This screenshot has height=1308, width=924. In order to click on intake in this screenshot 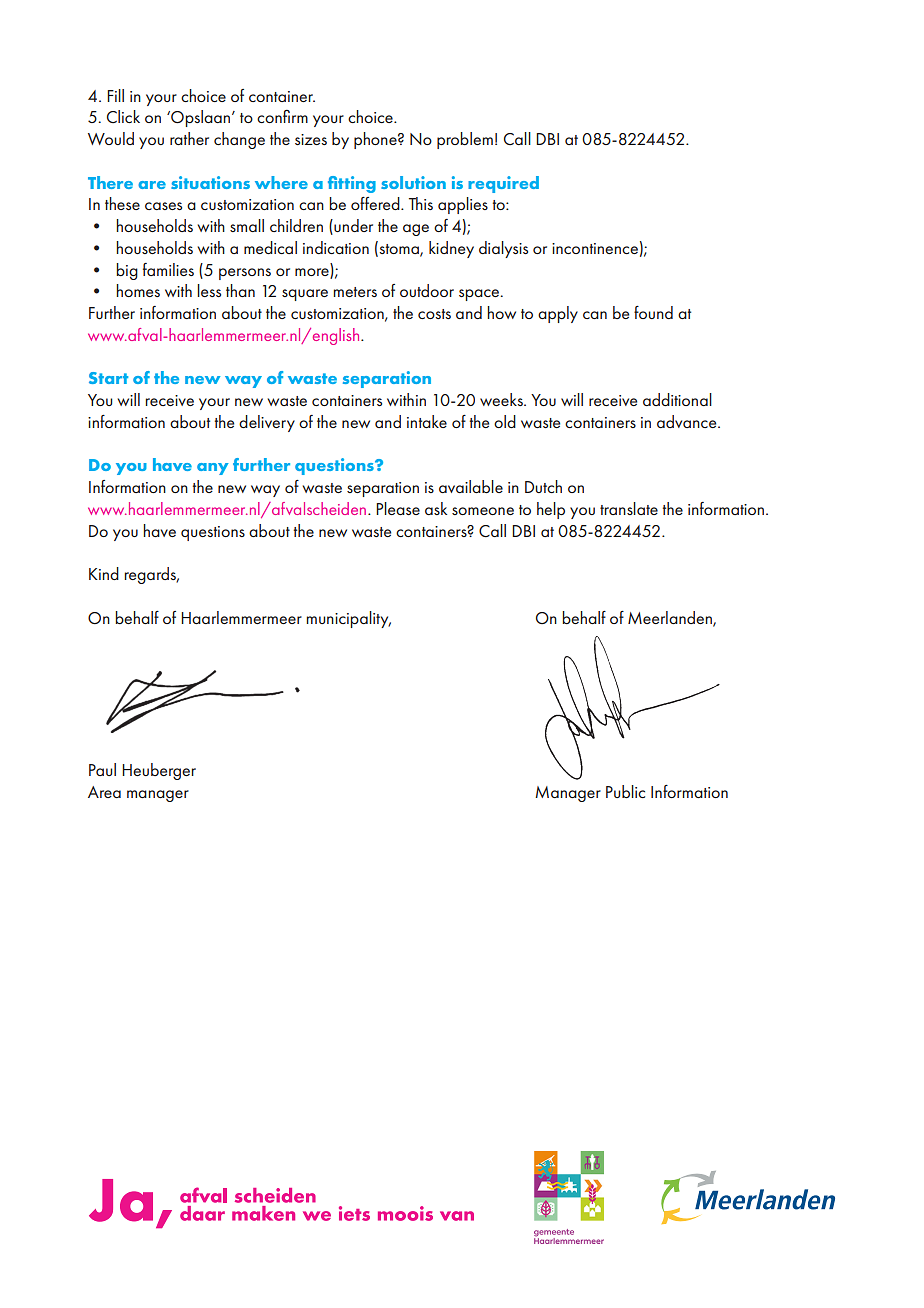, I will do `click(427, 421)`.
